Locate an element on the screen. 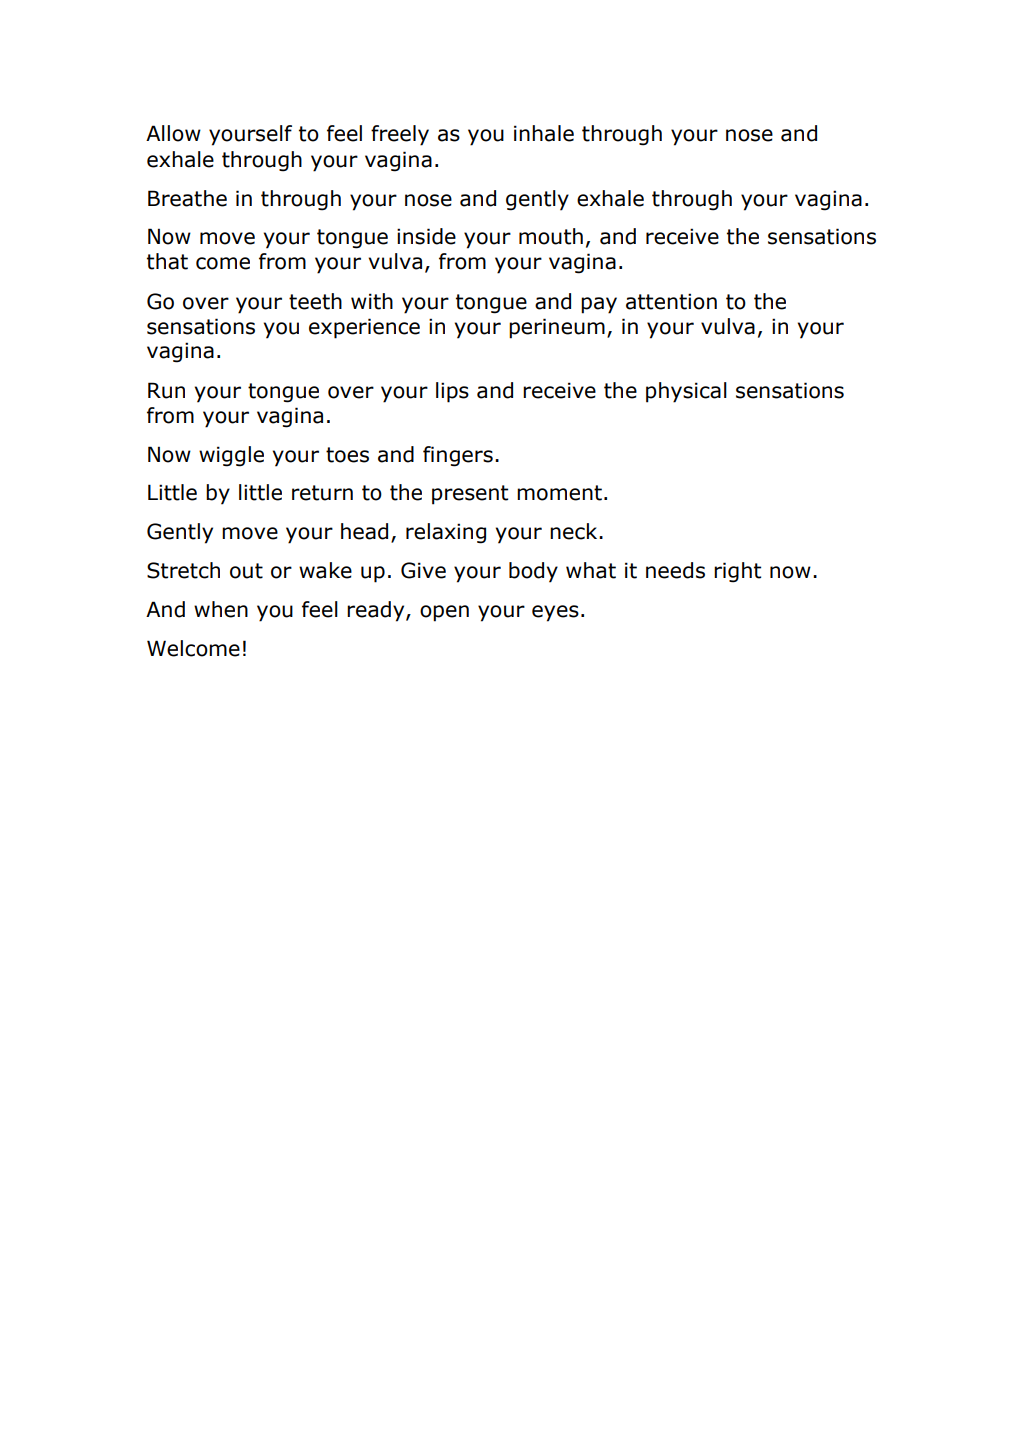 Image resolution: width=1026 pixels, height=1452 pixels. physical is located at coordinates (686, 392).
